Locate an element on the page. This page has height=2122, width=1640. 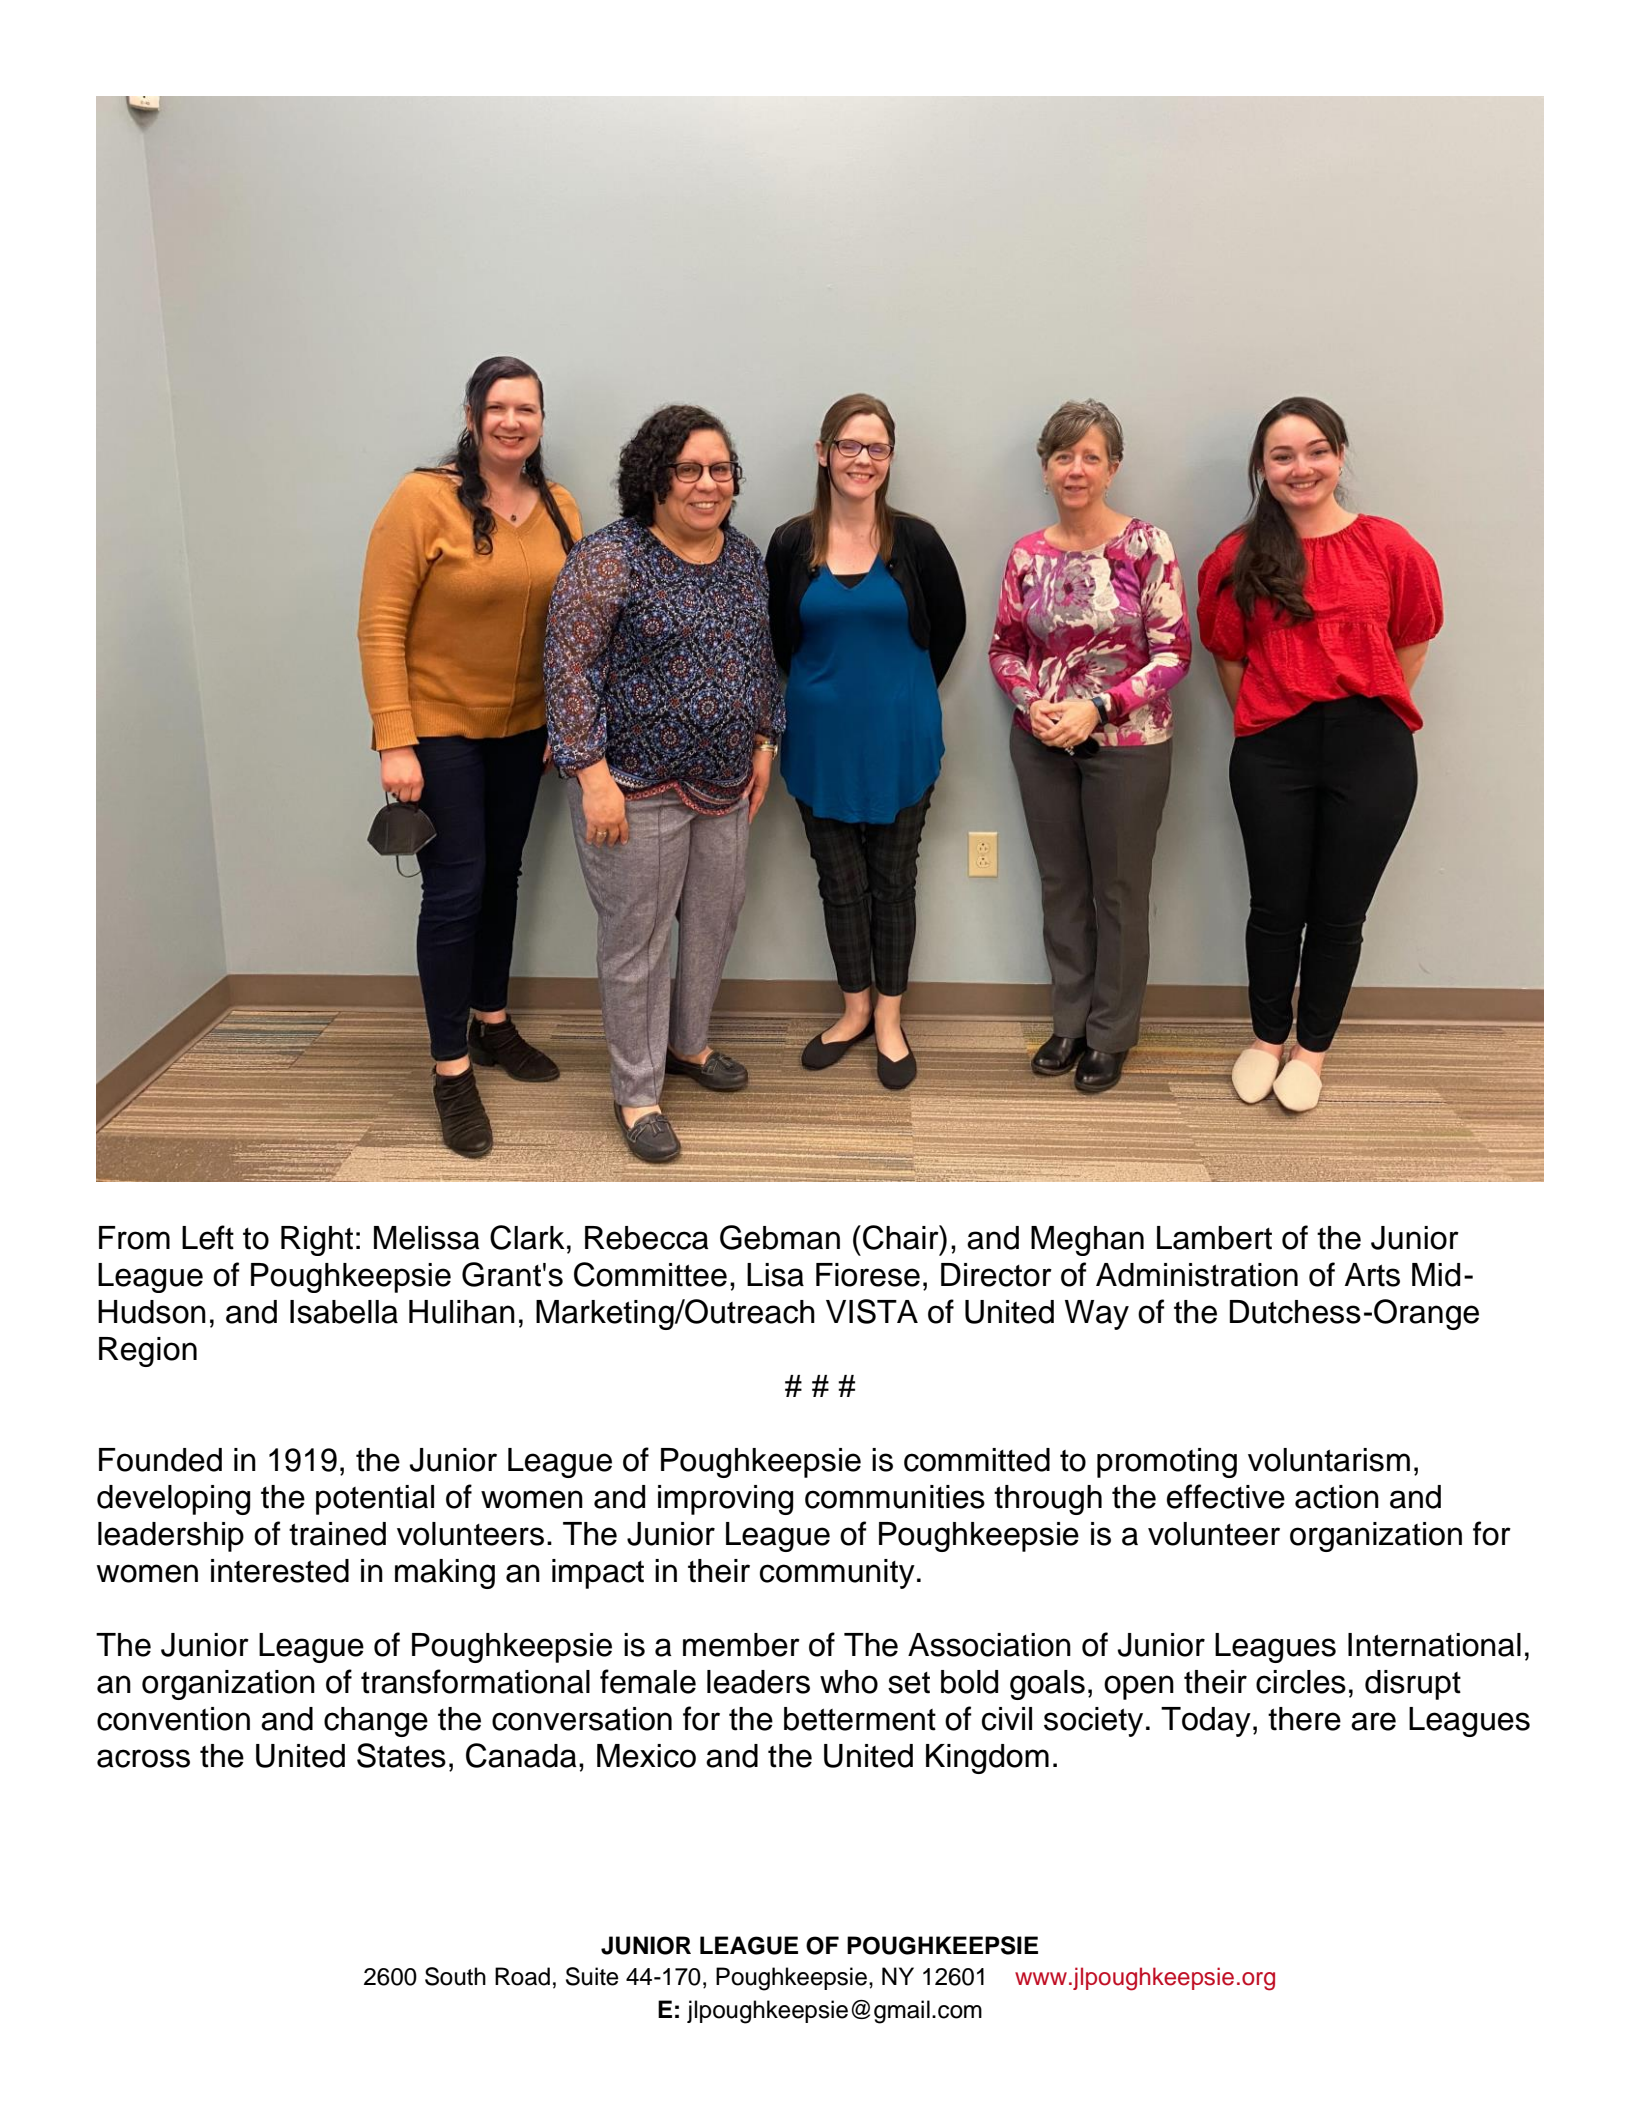
interested is located at coordinates (280, 1571).
